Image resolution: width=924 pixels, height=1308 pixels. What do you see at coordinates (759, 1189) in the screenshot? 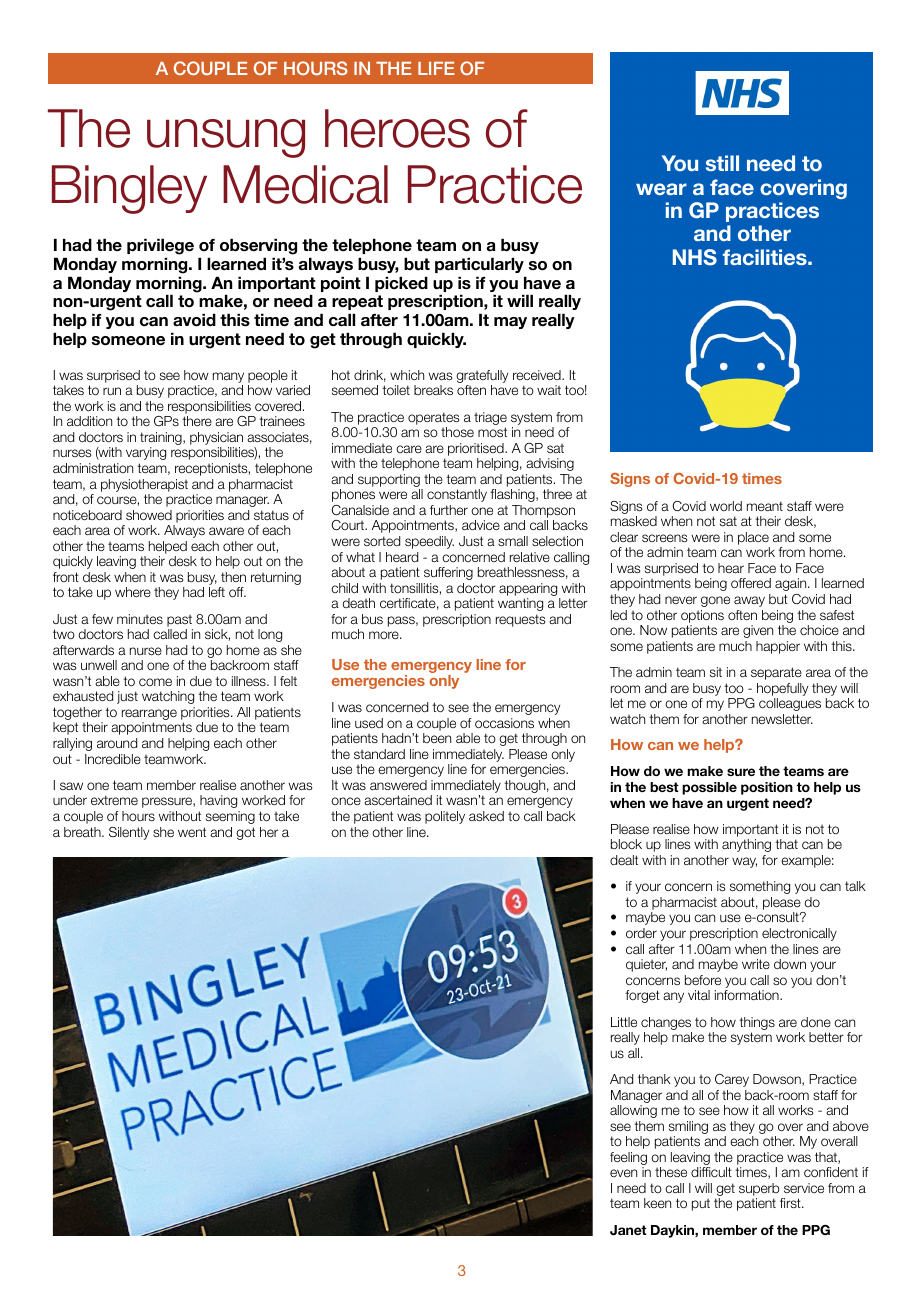
I see `superb` at bounding box center [759, 1189].
